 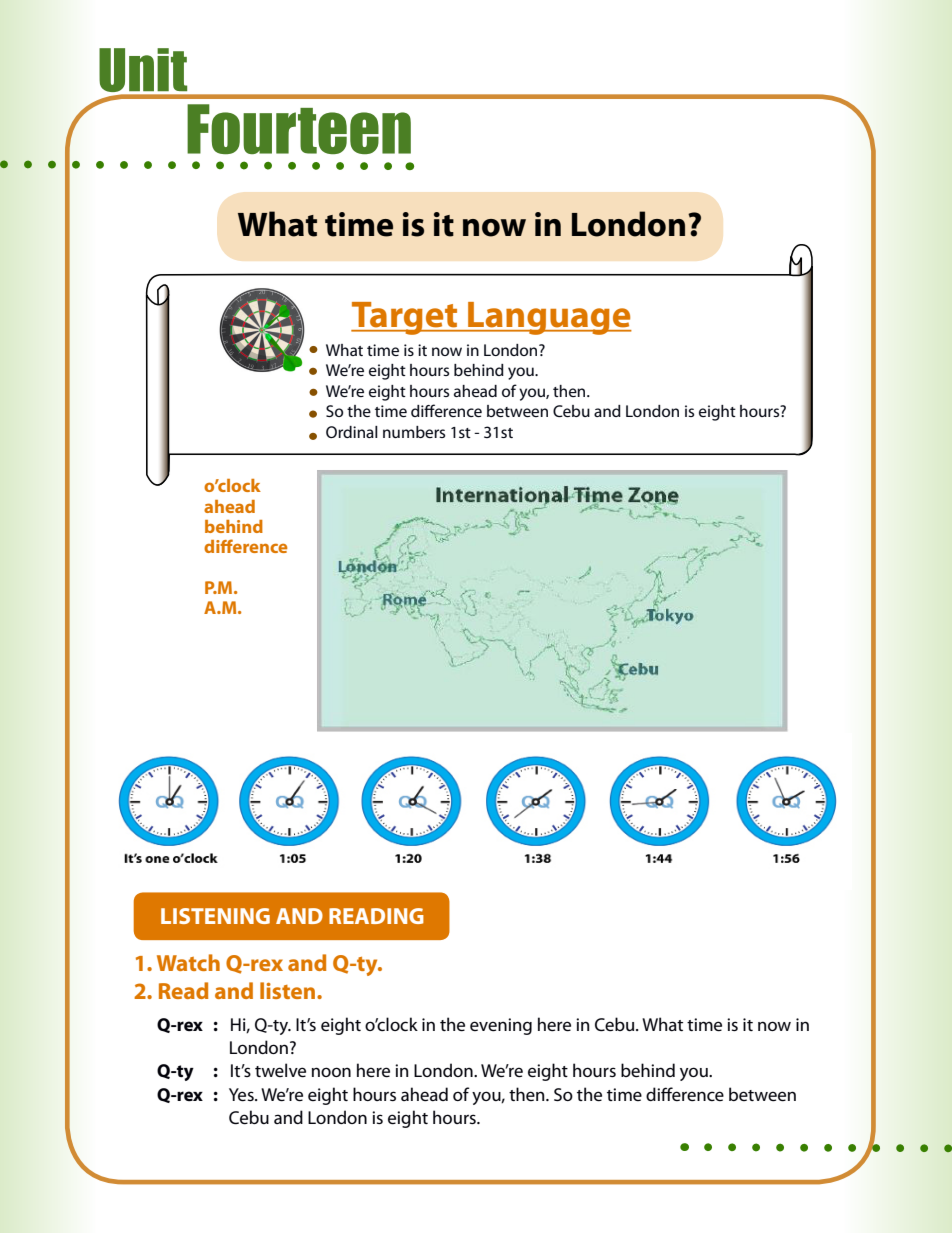 I want to click on Language, so click(x=549, y=318).
